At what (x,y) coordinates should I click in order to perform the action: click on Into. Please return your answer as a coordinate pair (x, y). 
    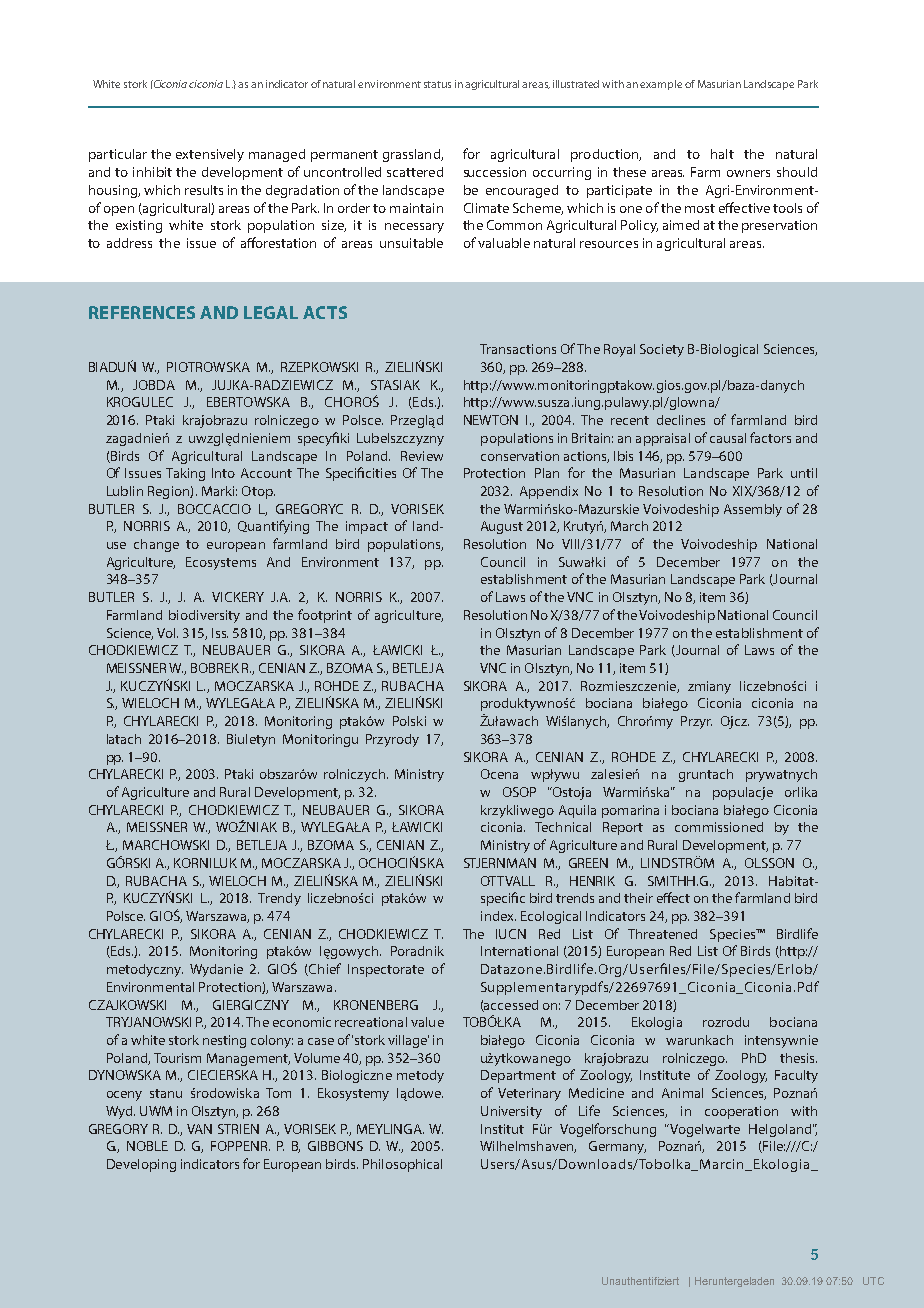
    Looking at the image, I should click on (223, 473).
